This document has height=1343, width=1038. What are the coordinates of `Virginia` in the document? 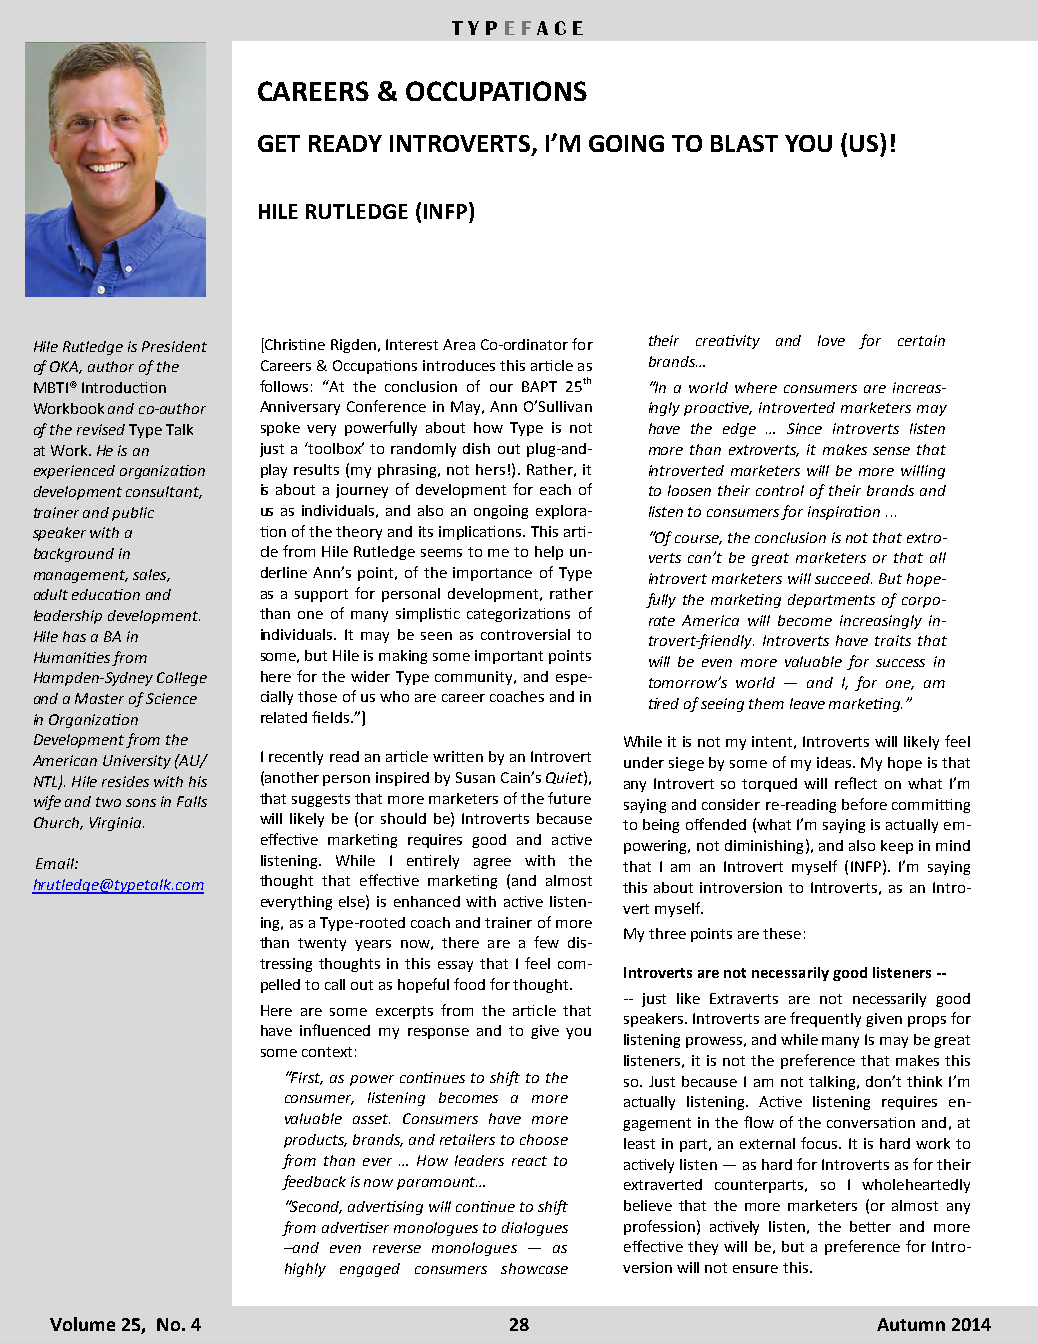 It's located at (117, 824).
